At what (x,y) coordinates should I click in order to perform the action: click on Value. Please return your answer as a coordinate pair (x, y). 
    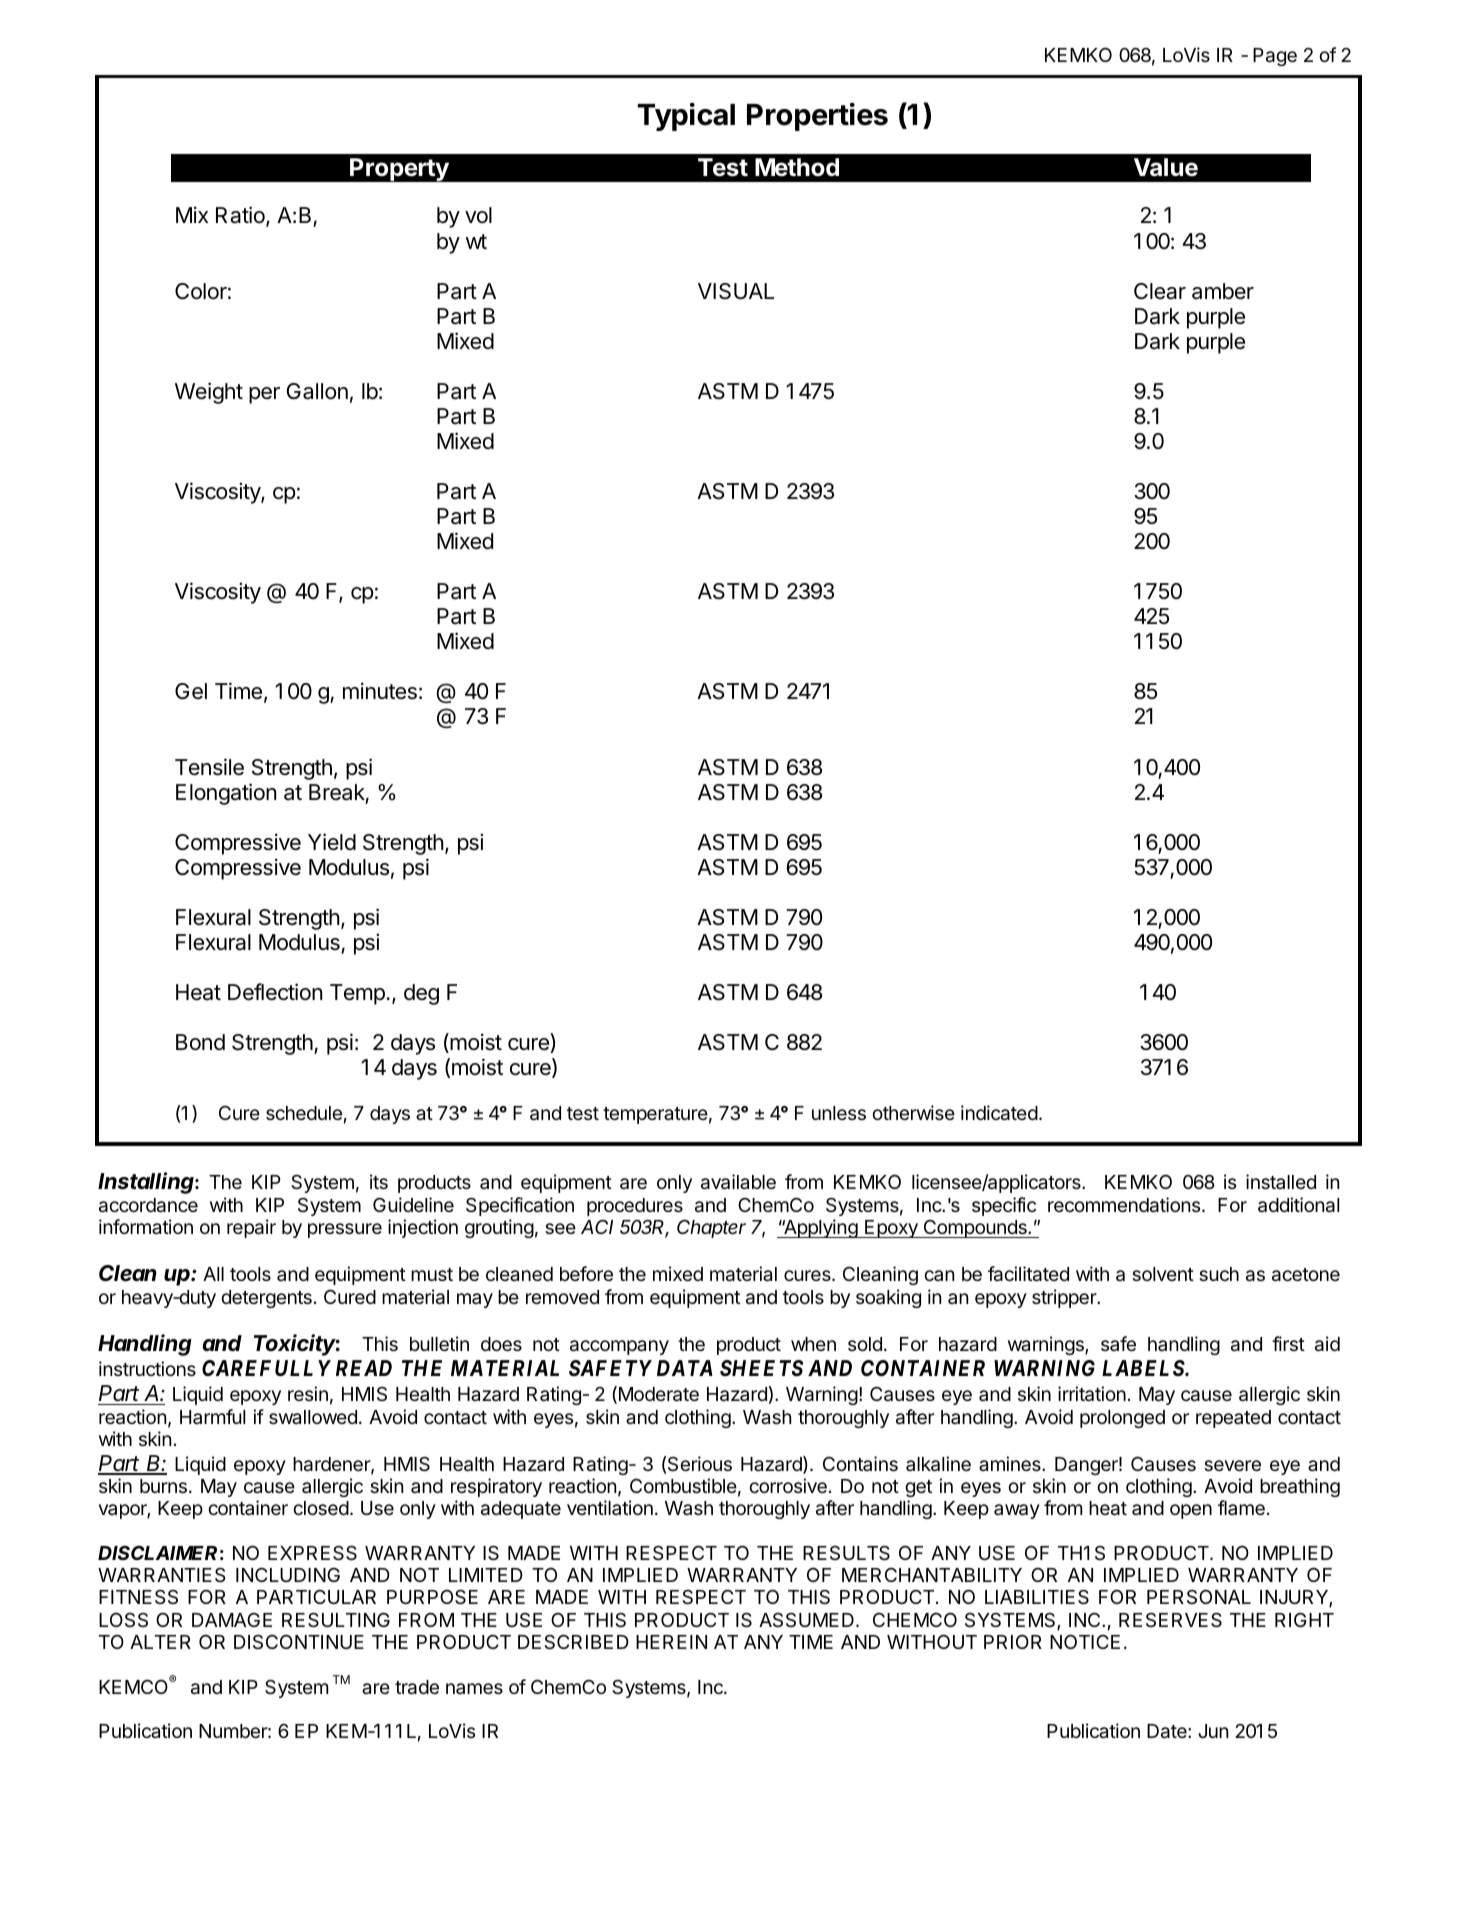
    Looking at the image, I should click on (1166, 167).
